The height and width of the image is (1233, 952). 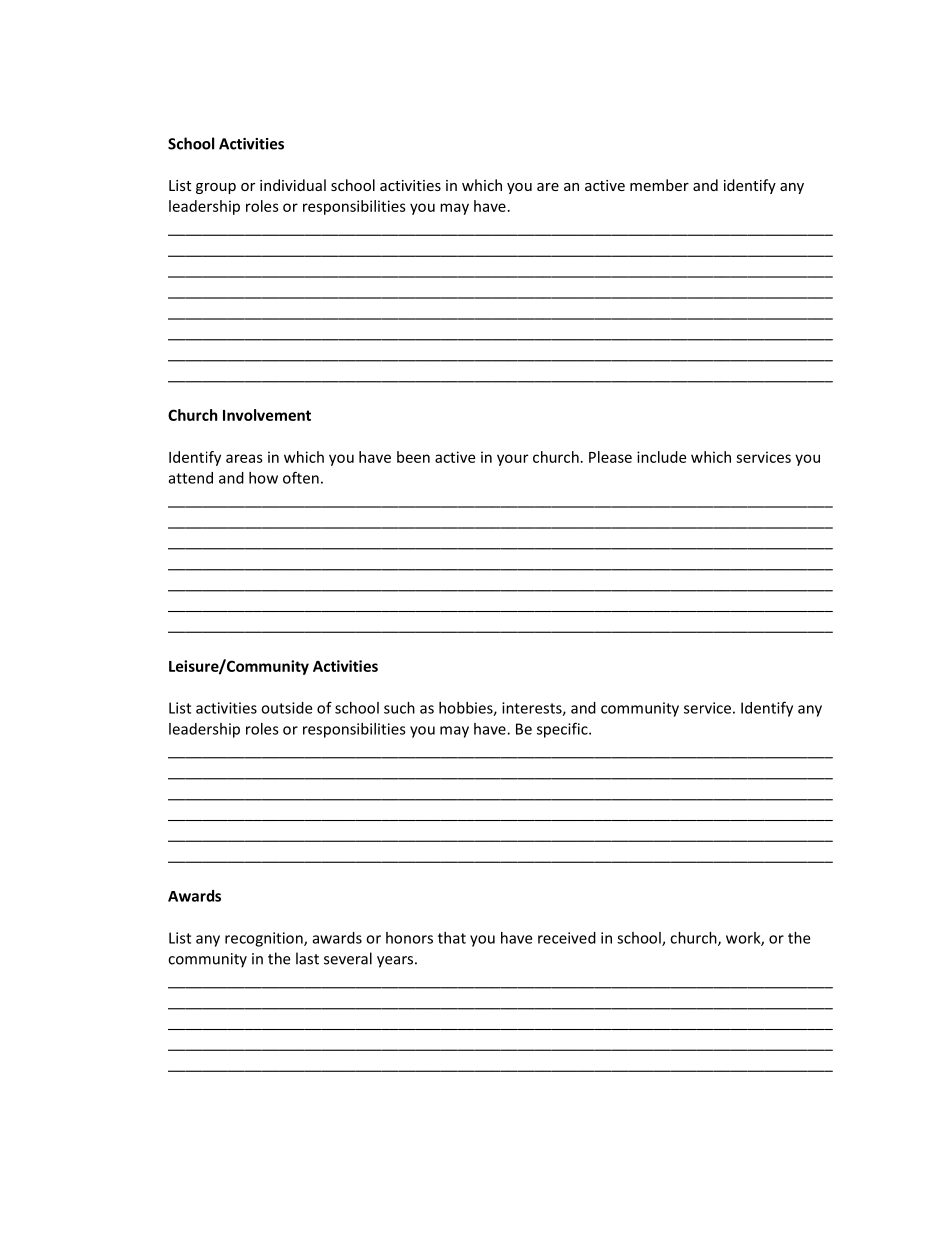 What do you see at coordinates (413, 457) in the image?
I see `been` at bounding box center [413, 457].
